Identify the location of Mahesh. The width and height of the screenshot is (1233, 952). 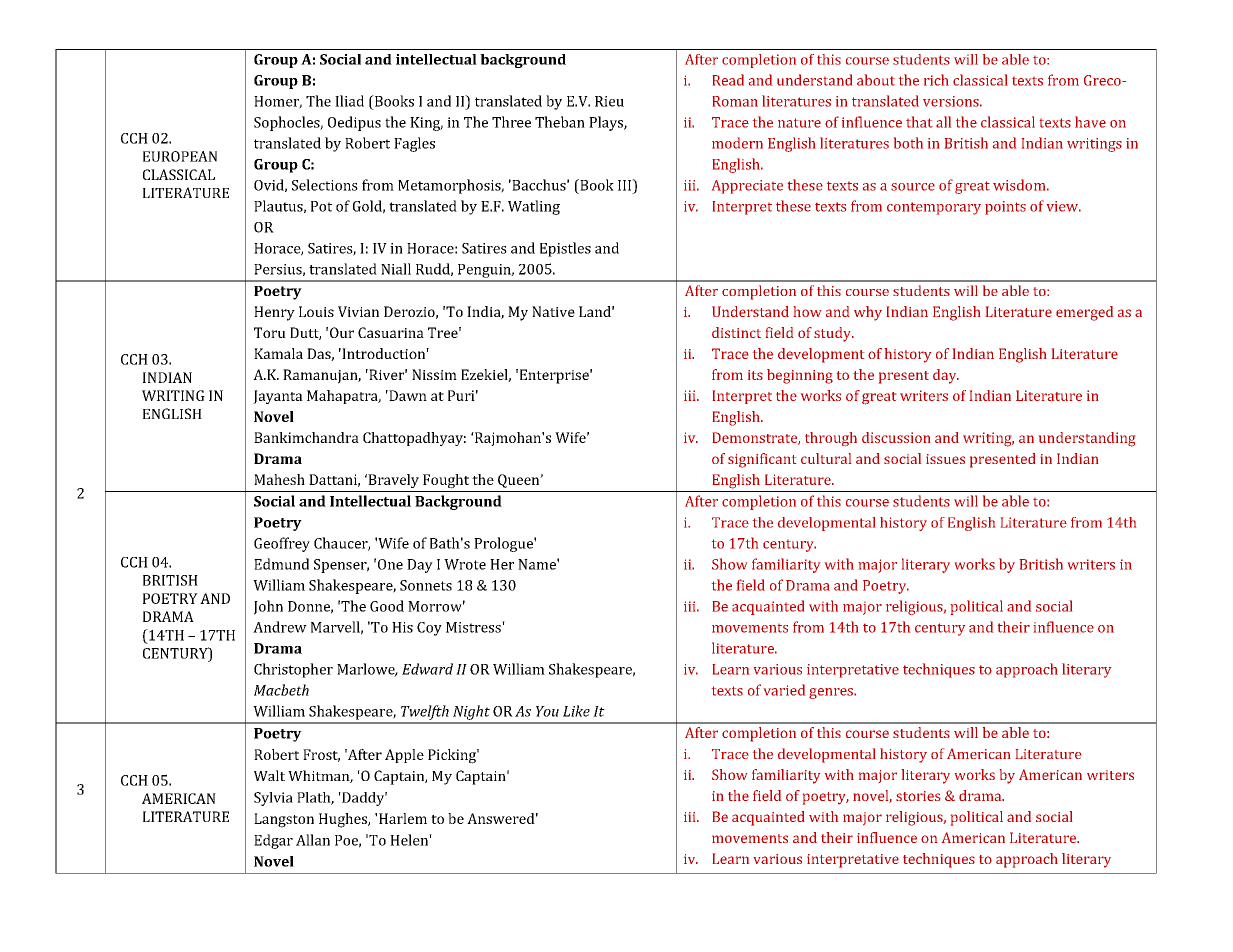
(279, 479).
